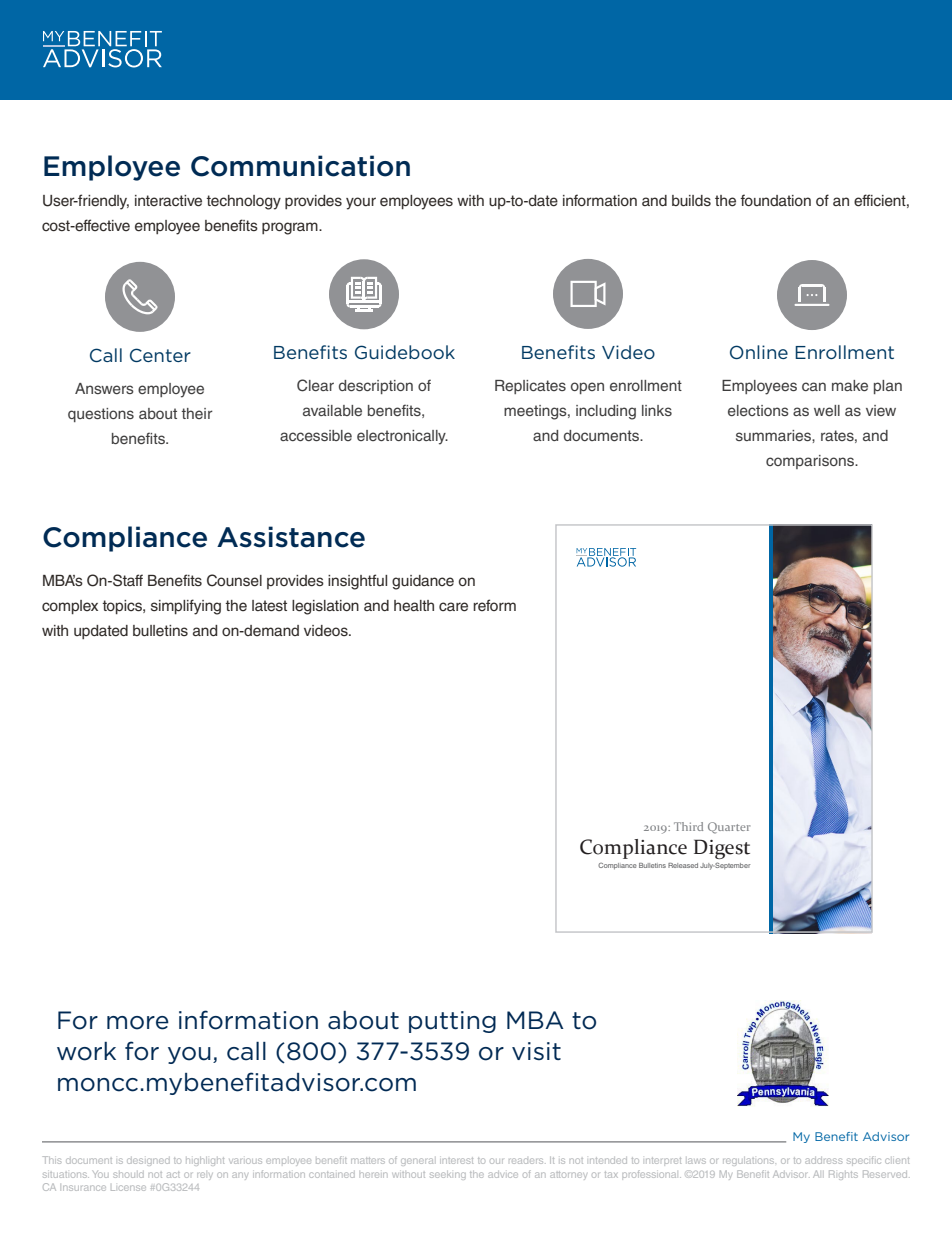 This document has height=1233, width=952. What do you see at coordinates (456, 1160) in the document?
I see `interest` at bounding box center [456, 1160].
